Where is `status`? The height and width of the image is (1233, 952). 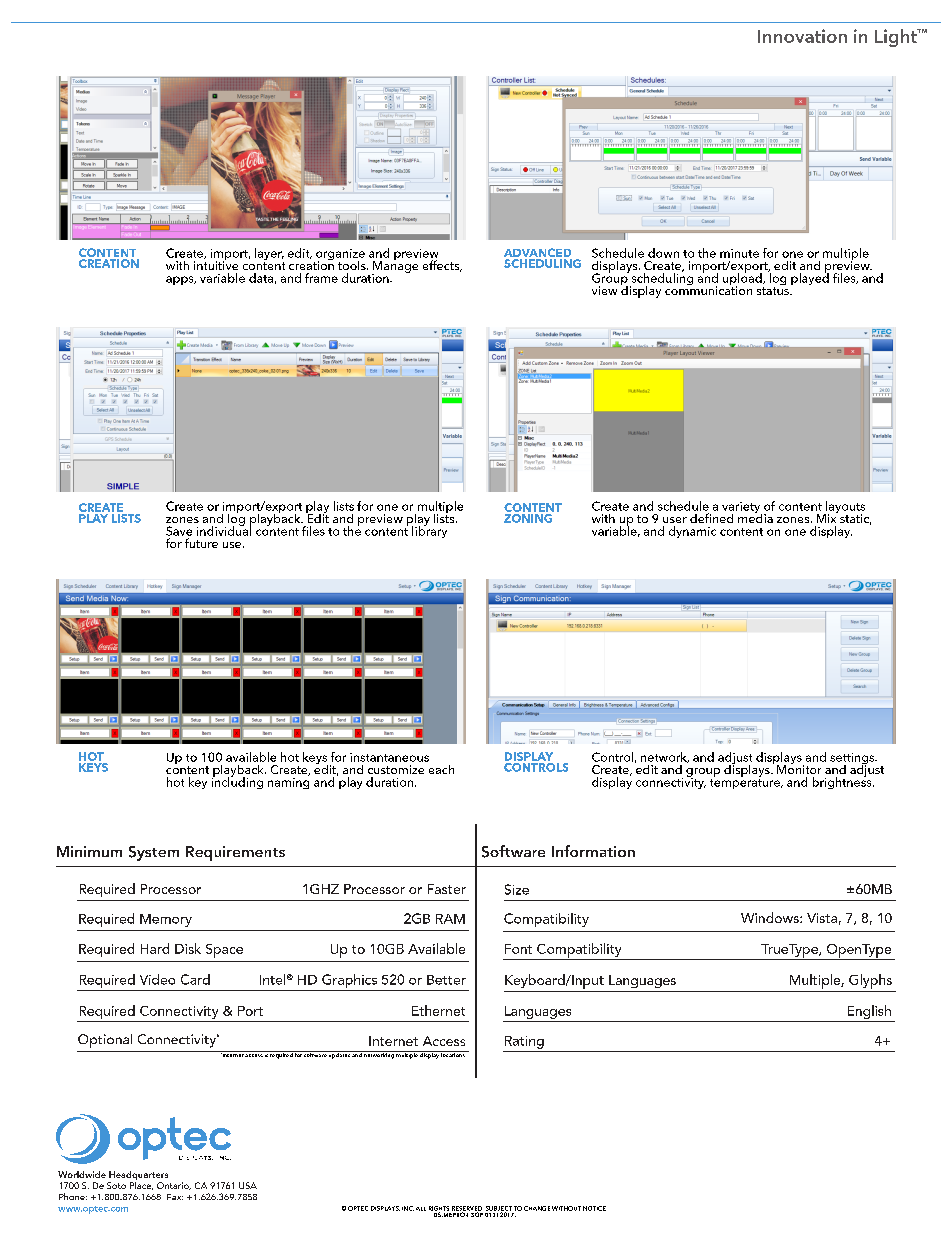 status is located at coordinates (774, 291).
